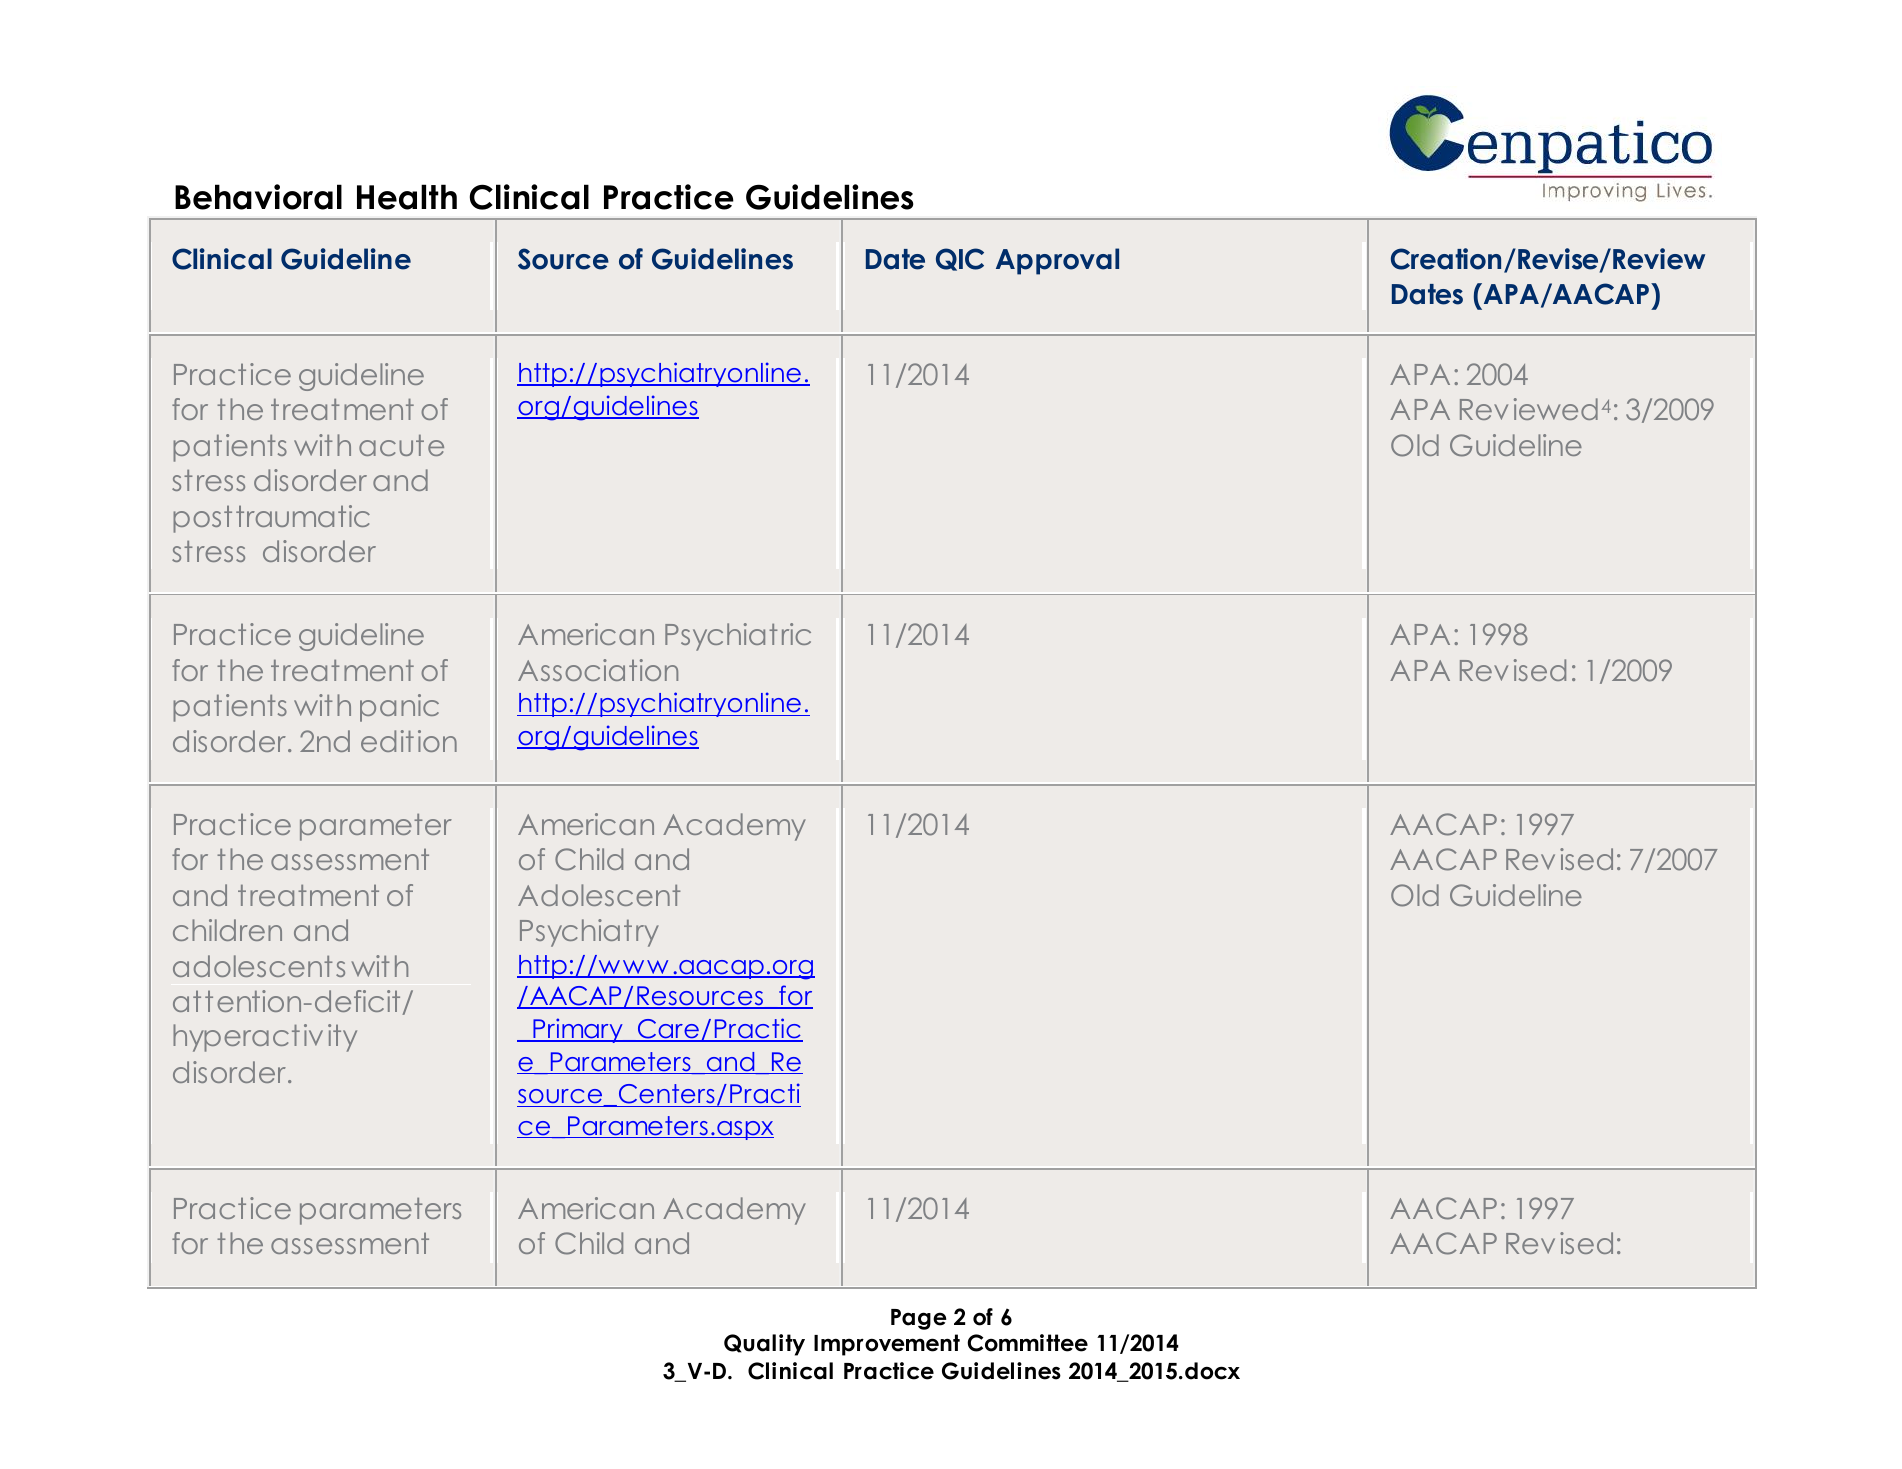 Image resolution: width=1902 pixels, height=1469 pixels. What do you see at coordinates (407, 197) in the screenshot?
I see `Health` at bounding box center [407, 197].
